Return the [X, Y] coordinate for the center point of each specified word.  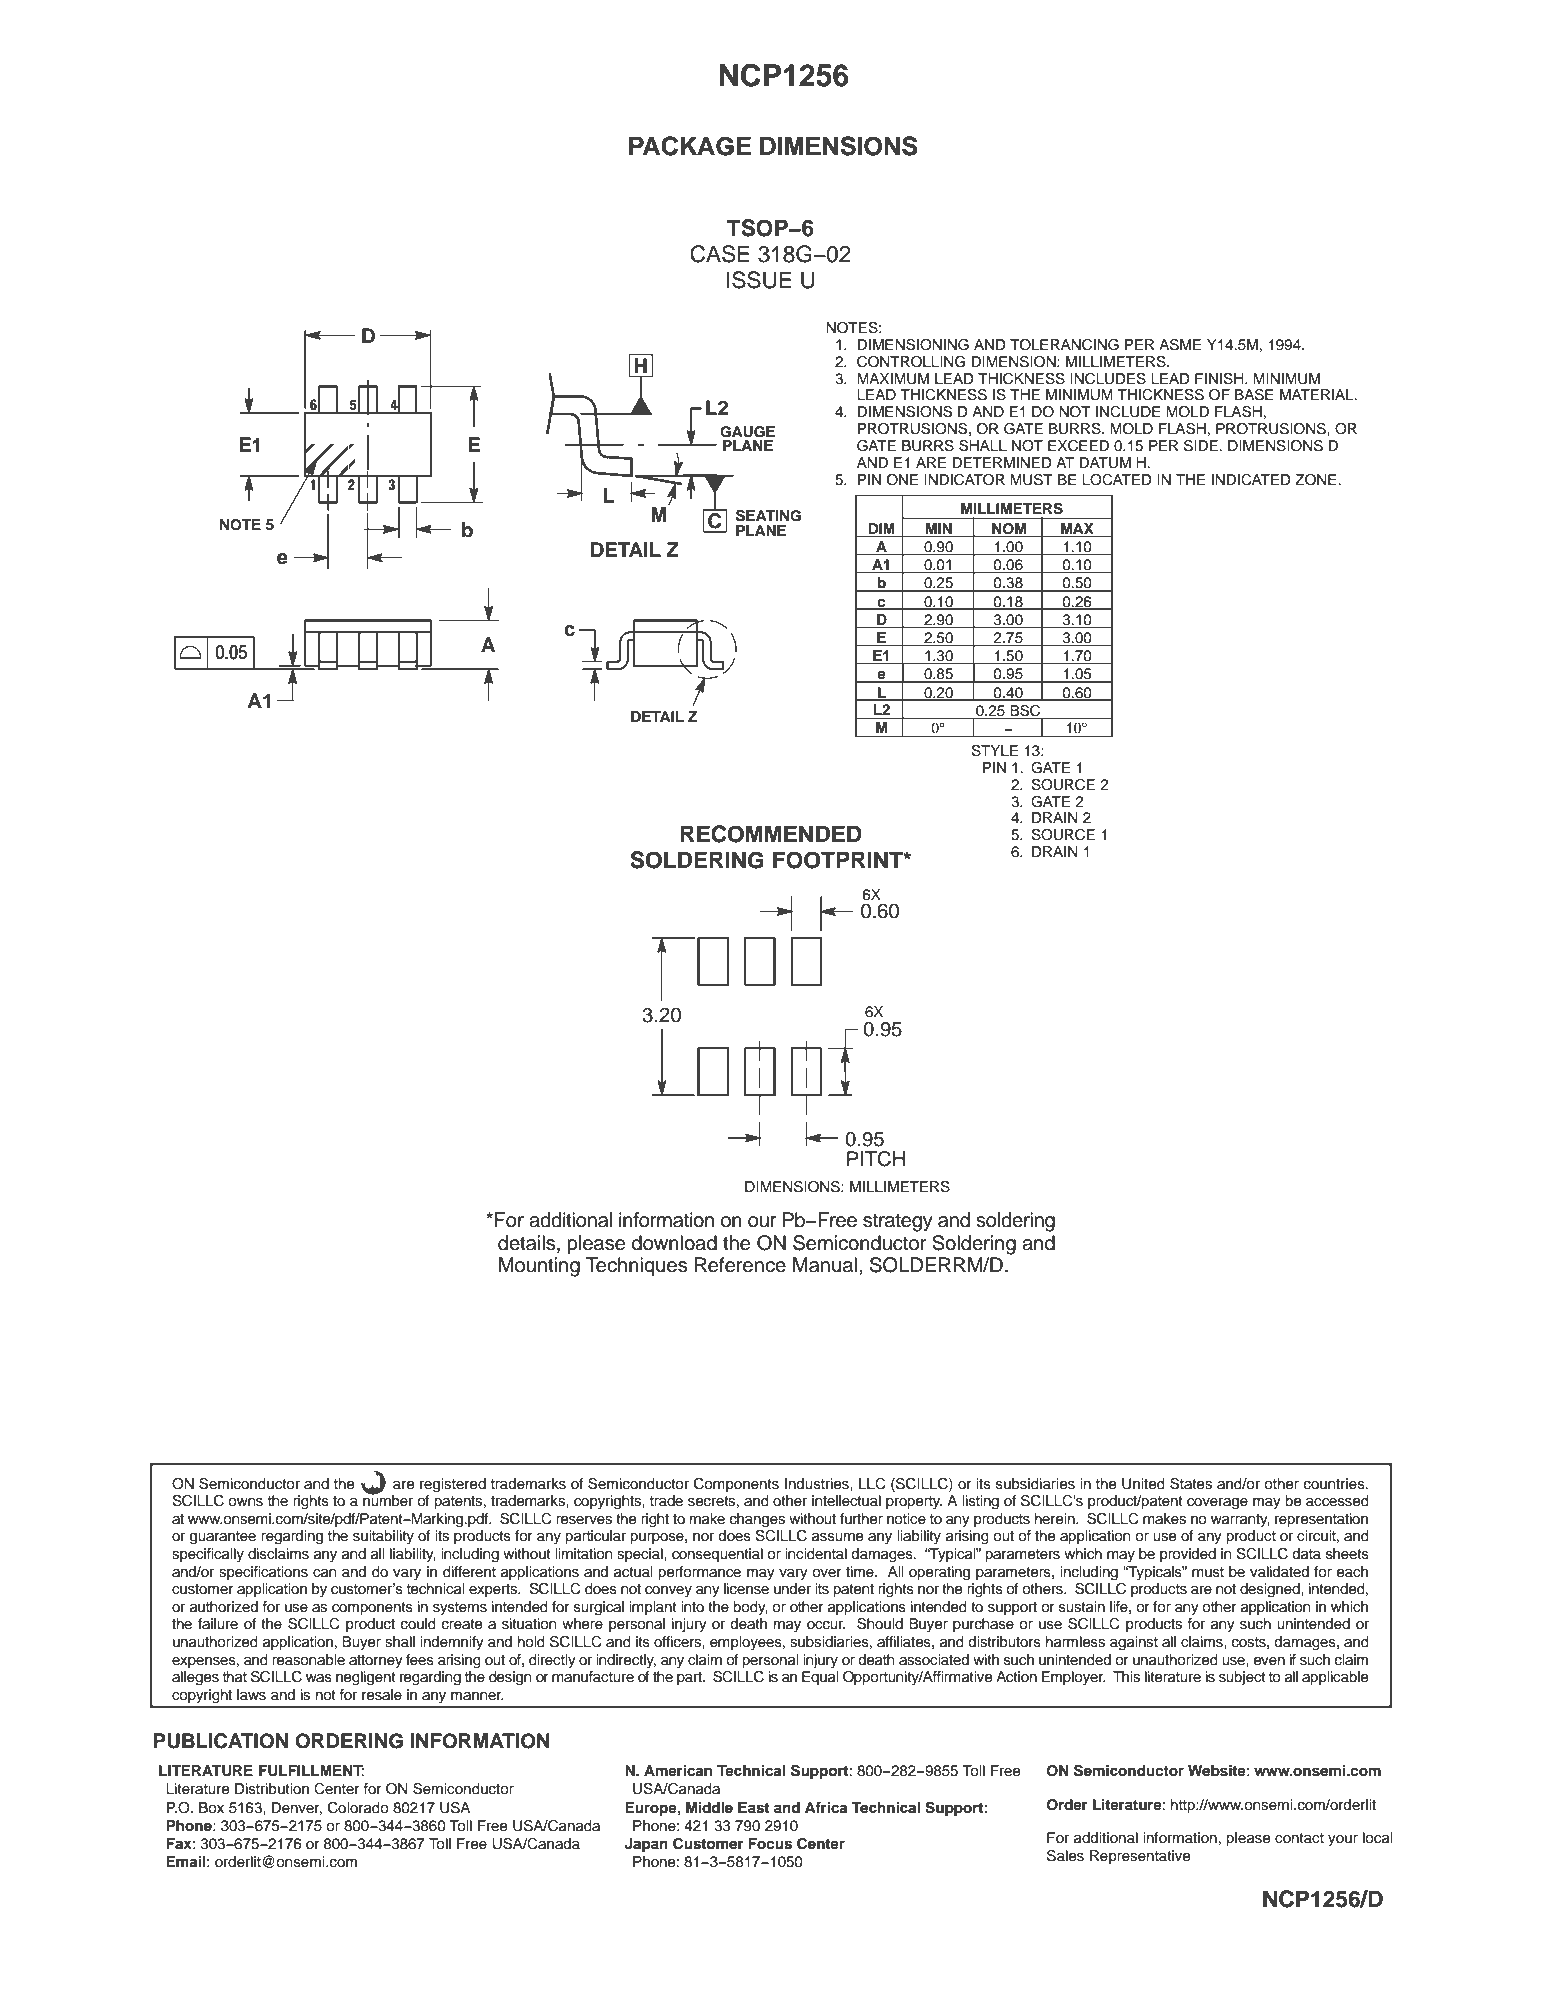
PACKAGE [690, 146]
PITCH [876, 1159]
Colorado [358, 1808]
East [753, 1808]
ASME [1180, 345]
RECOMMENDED [771, 834]
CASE [720, 254]
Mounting [539, 1267]
